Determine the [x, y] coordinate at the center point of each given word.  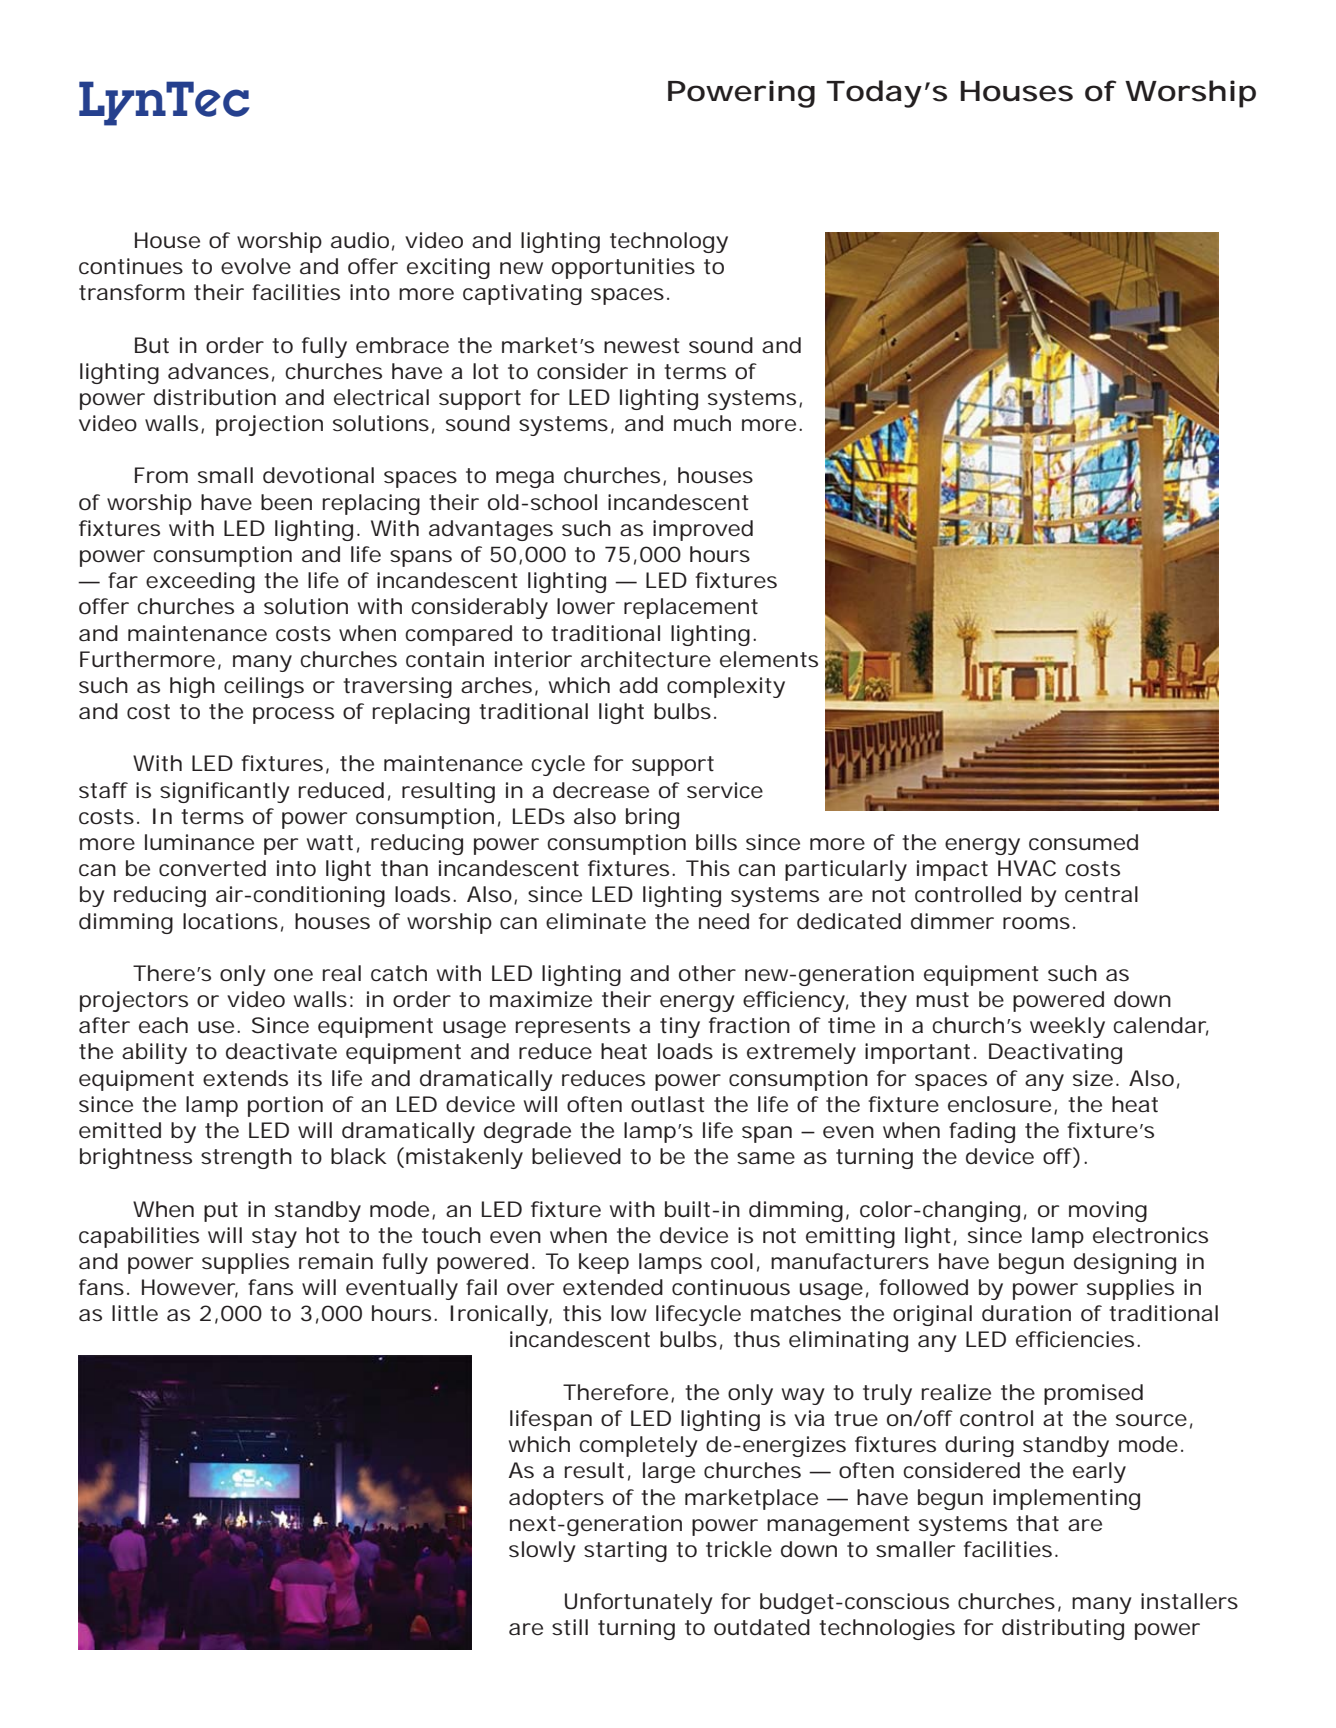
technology [669, 242]
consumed [1083, 842]
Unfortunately [639, 1603]
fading [982, 1132]
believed [576, 1156]
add [638, 685]
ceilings [264, 687]
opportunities [623, 268]
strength [246, 1158]
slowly [542, 1551]
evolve [256, 266]
